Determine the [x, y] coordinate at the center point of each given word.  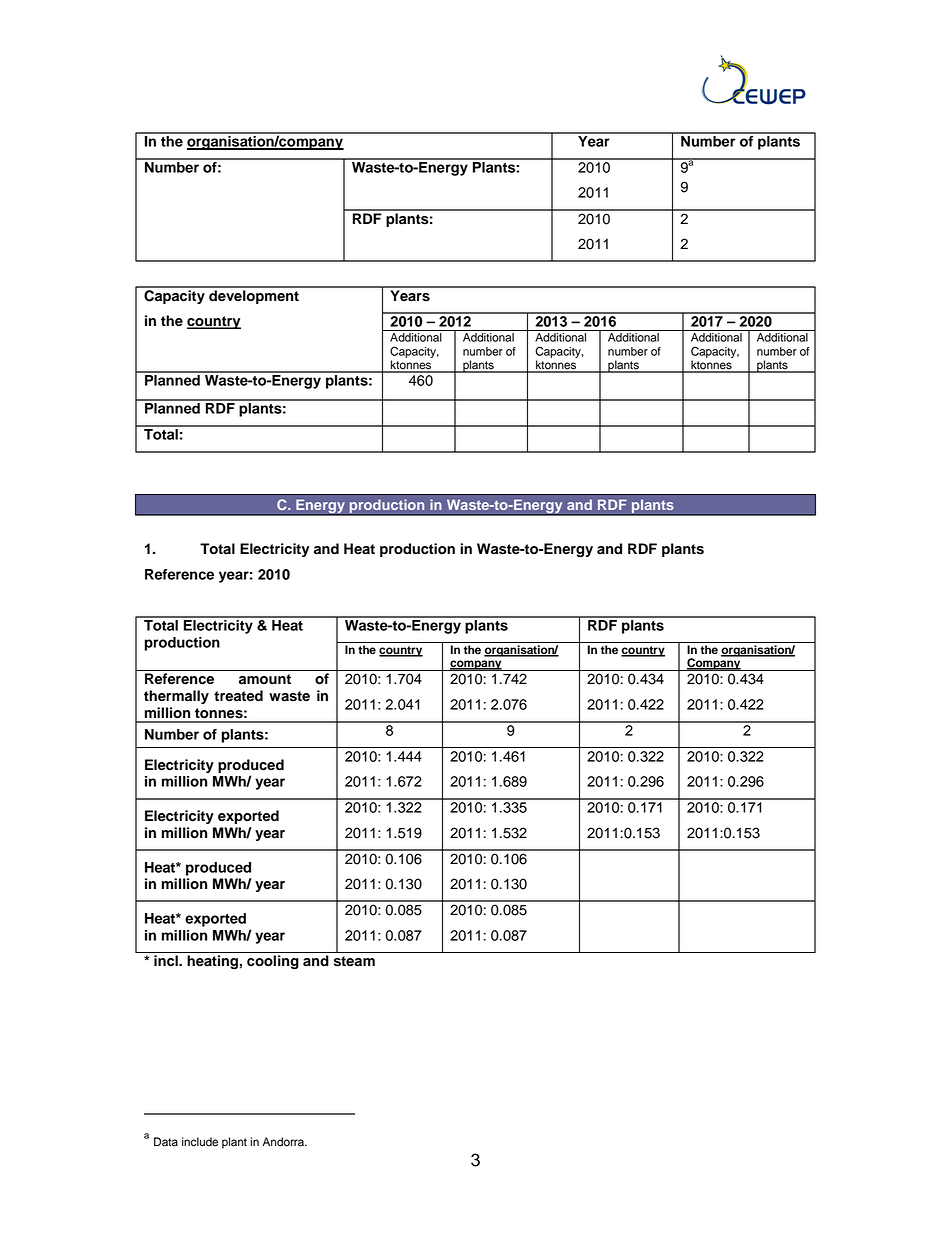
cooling [273, 962]
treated [238, 696]
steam [354, 961]
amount [265, 679]
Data [166, 1142]
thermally [176, 697]
